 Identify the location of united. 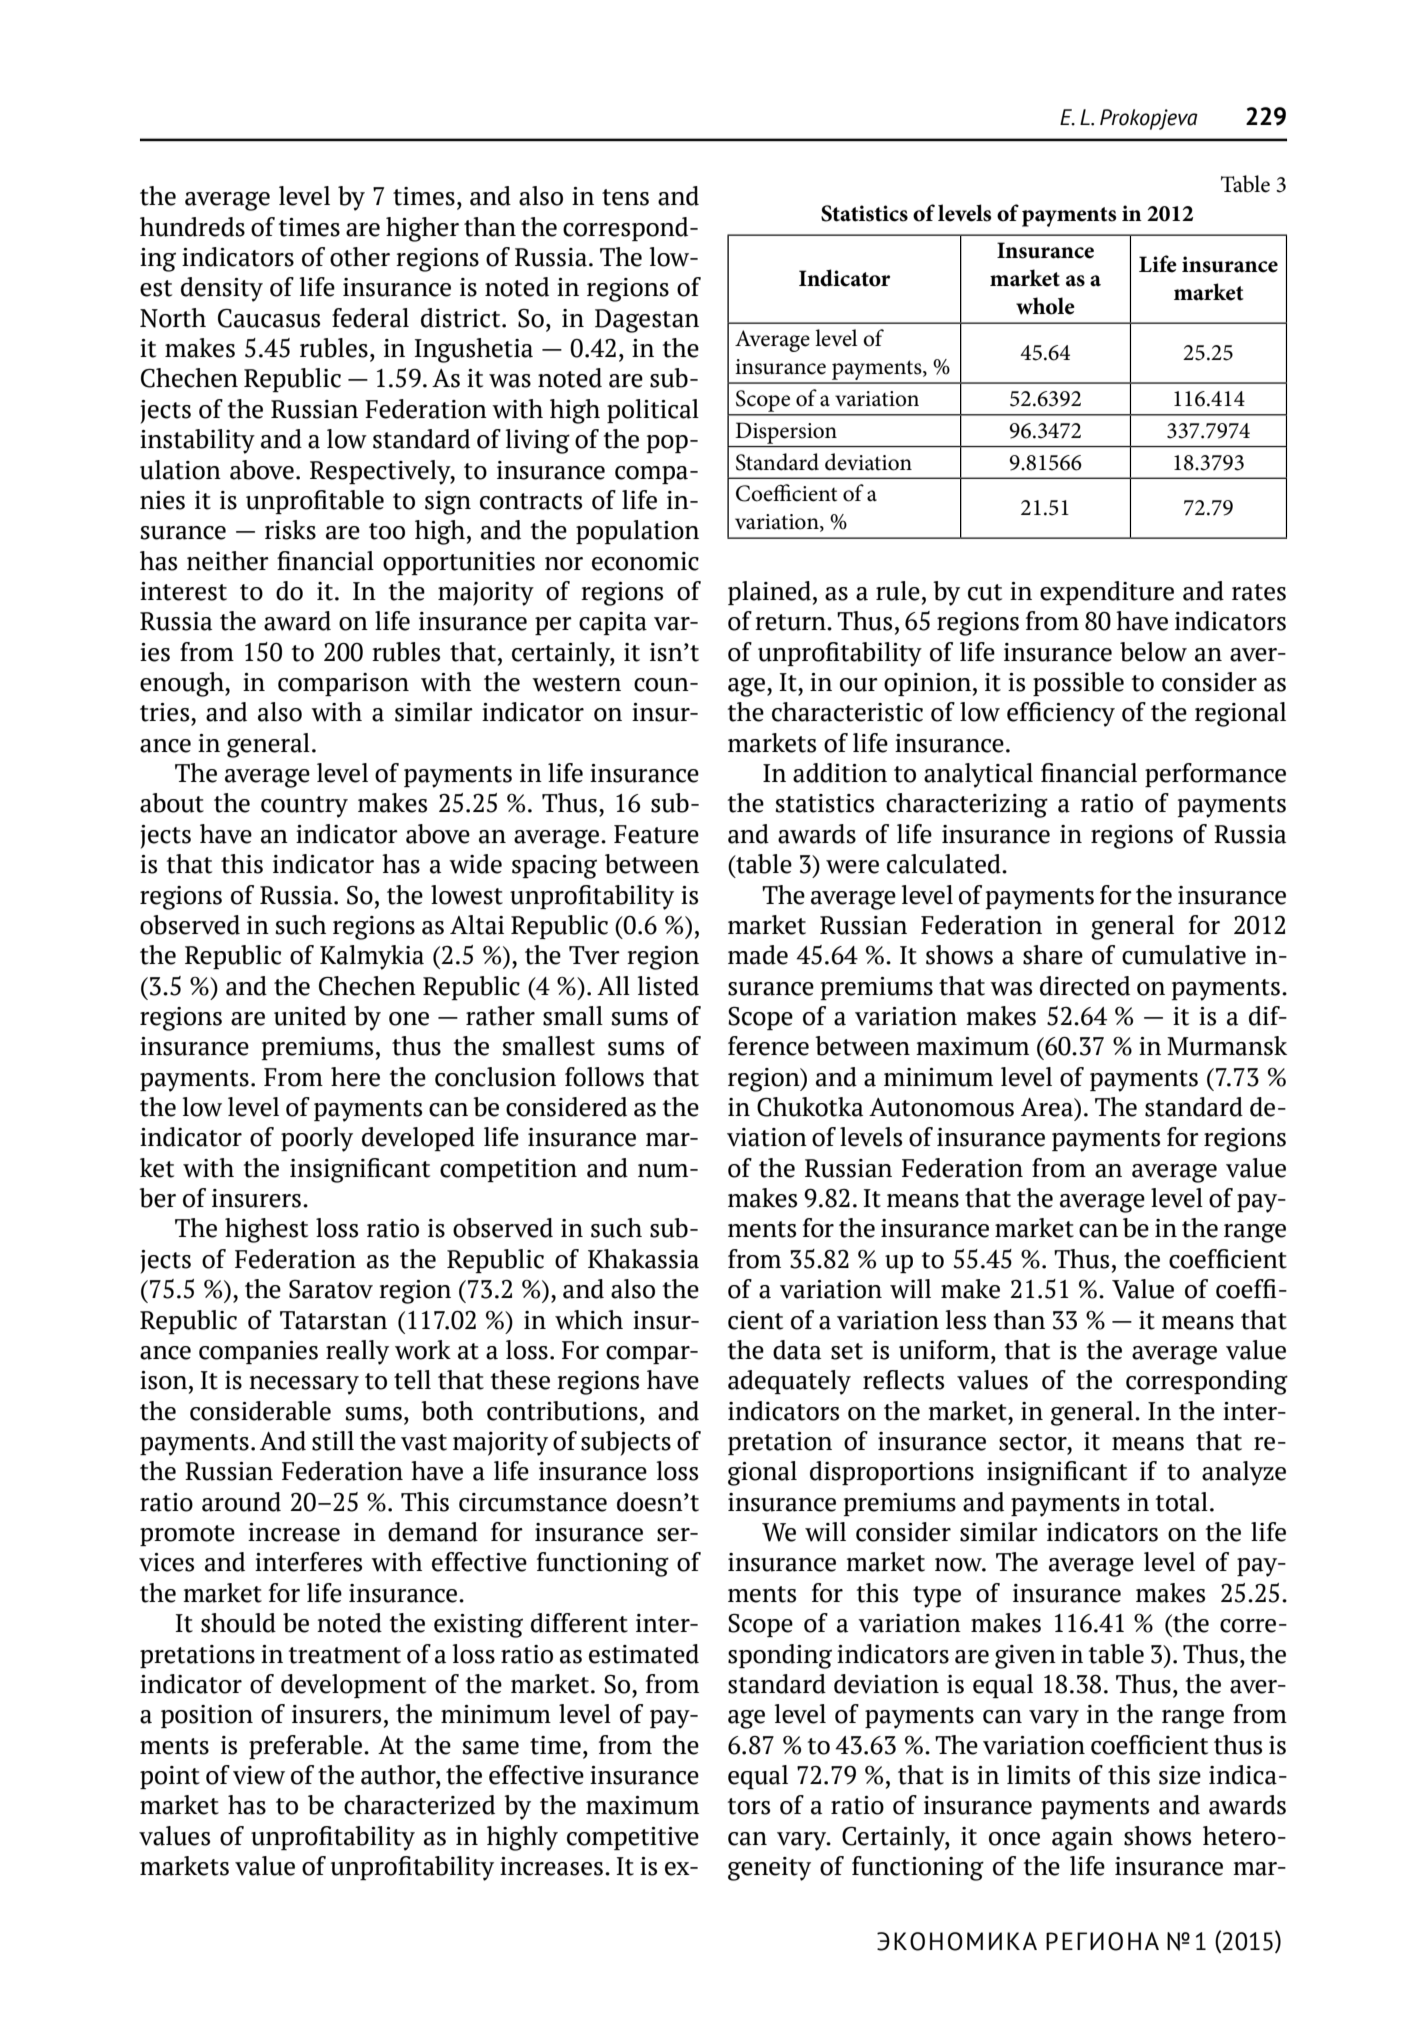
(310, 1016).
